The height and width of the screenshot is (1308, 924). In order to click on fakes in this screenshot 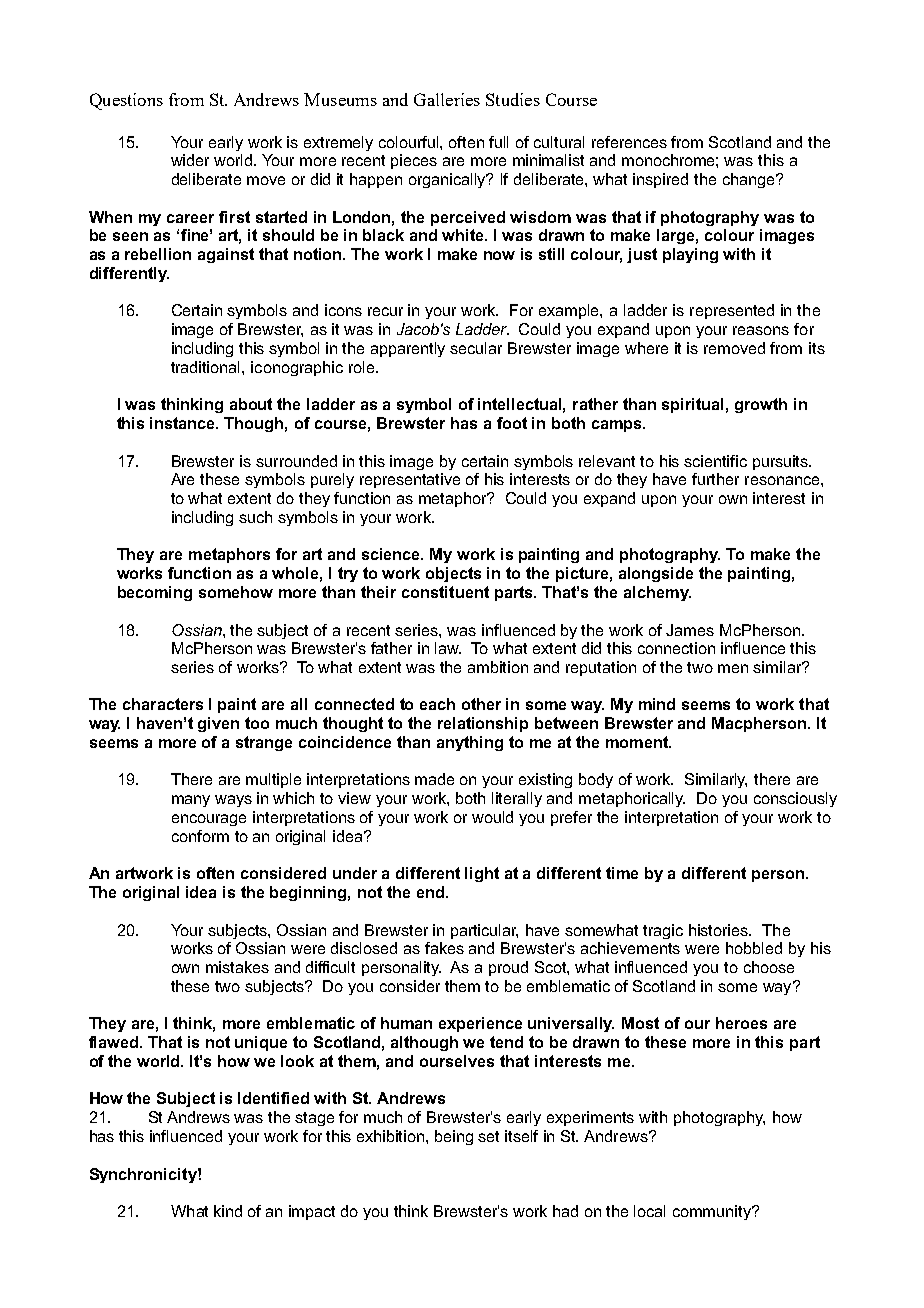, I will do `click(444, 948)`.
